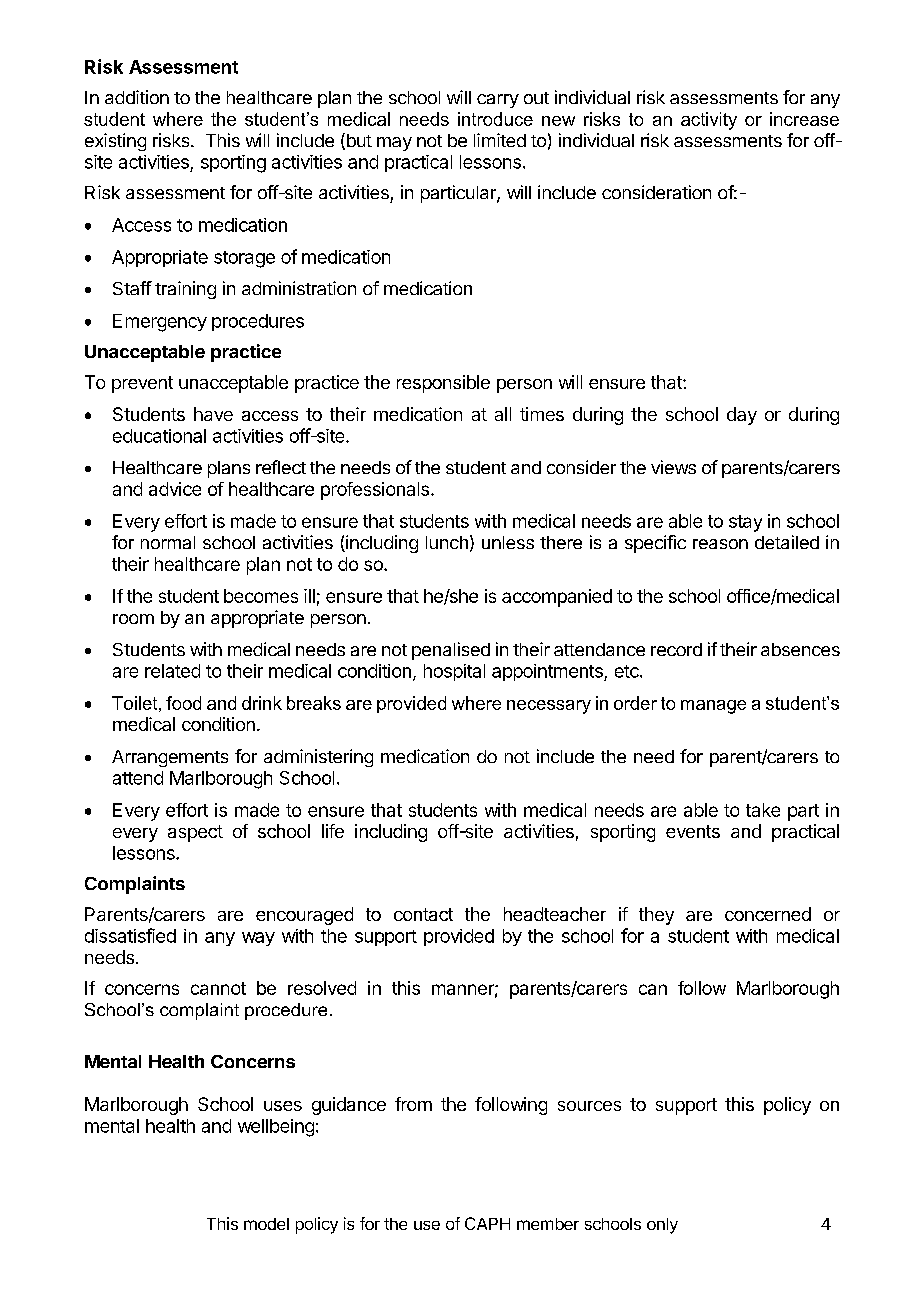  I want to click on model, so click(266, 1224).
